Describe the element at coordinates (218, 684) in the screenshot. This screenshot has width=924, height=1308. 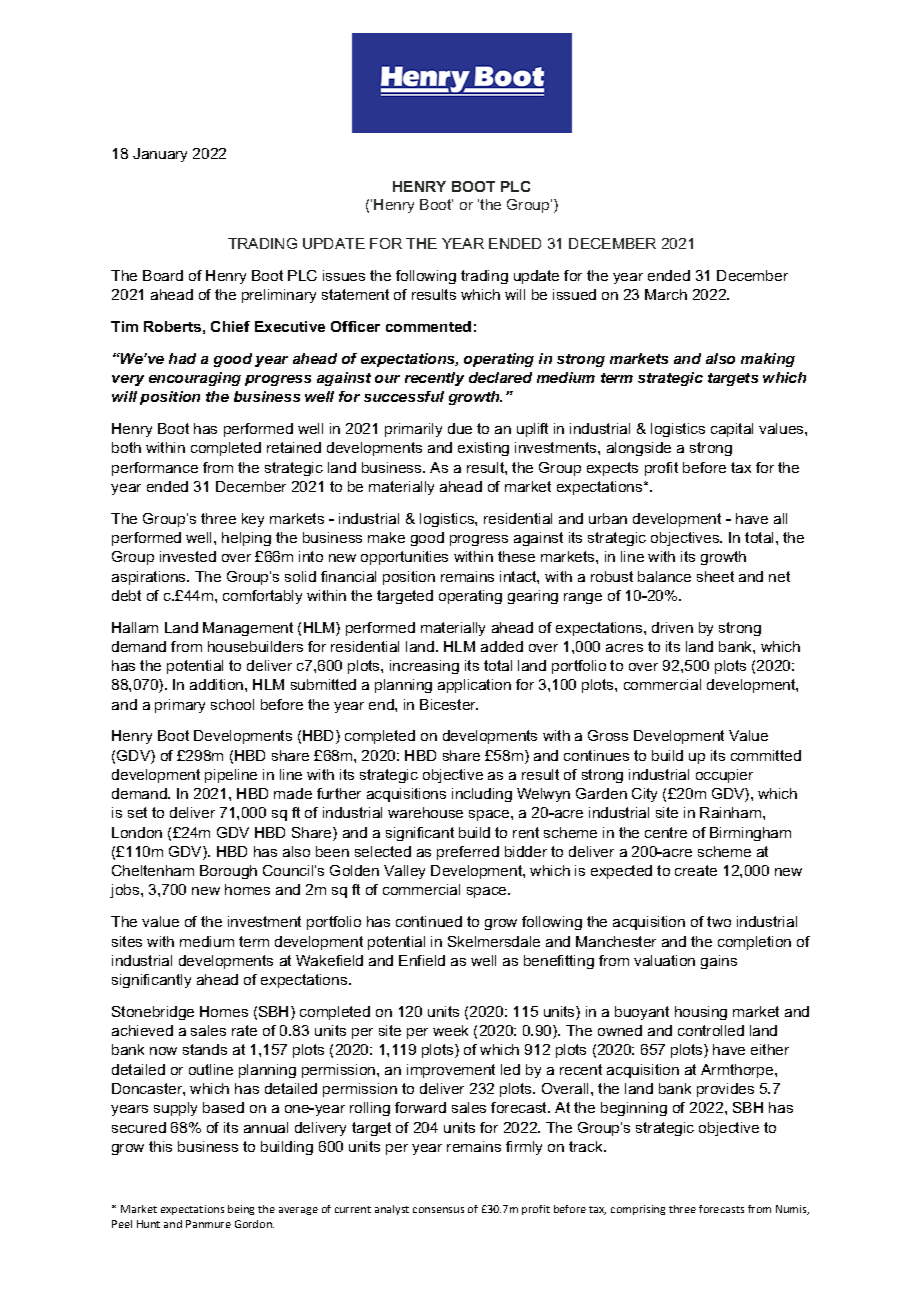
I see `addition` at that location.
